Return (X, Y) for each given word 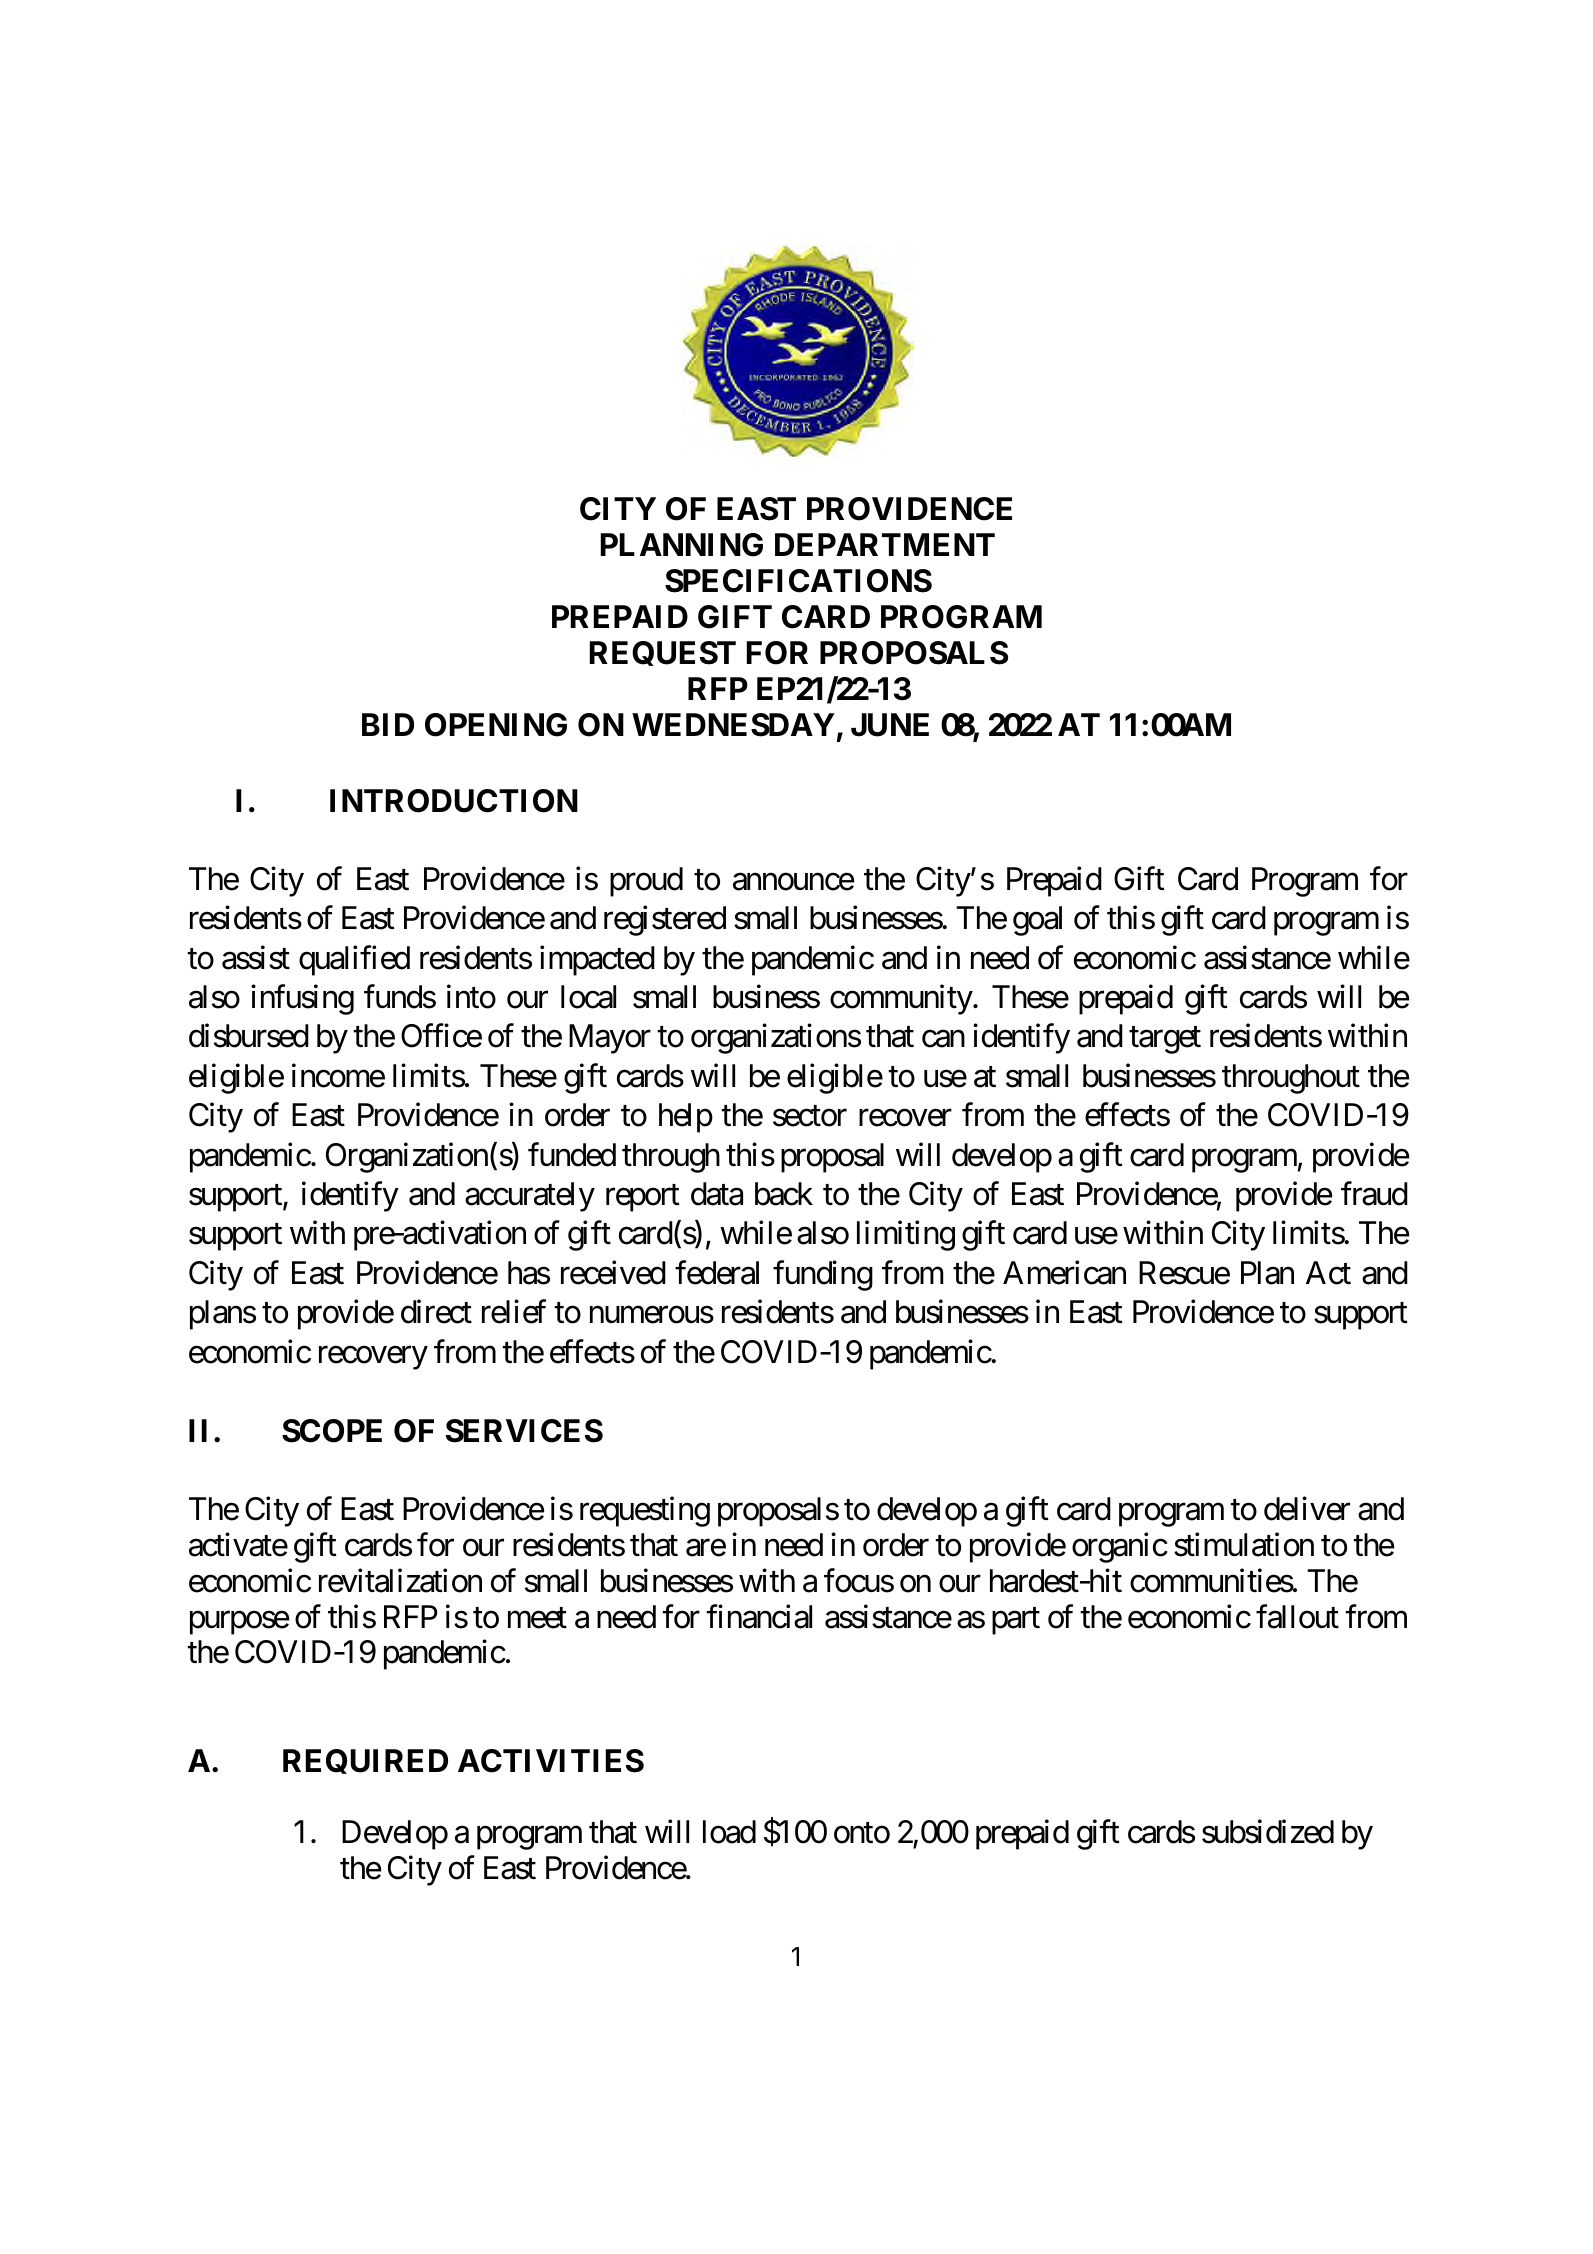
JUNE (890, 725)
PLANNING (682, 545)
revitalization (400, 1580)
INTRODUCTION (454, 801)
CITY (618, 509)
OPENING (496, 725)
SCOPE (332, 1431)
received (613, 1272)
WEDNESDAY (733, 725)
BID (388, 724)
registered (665, 921)
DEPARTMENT (885, 544)
